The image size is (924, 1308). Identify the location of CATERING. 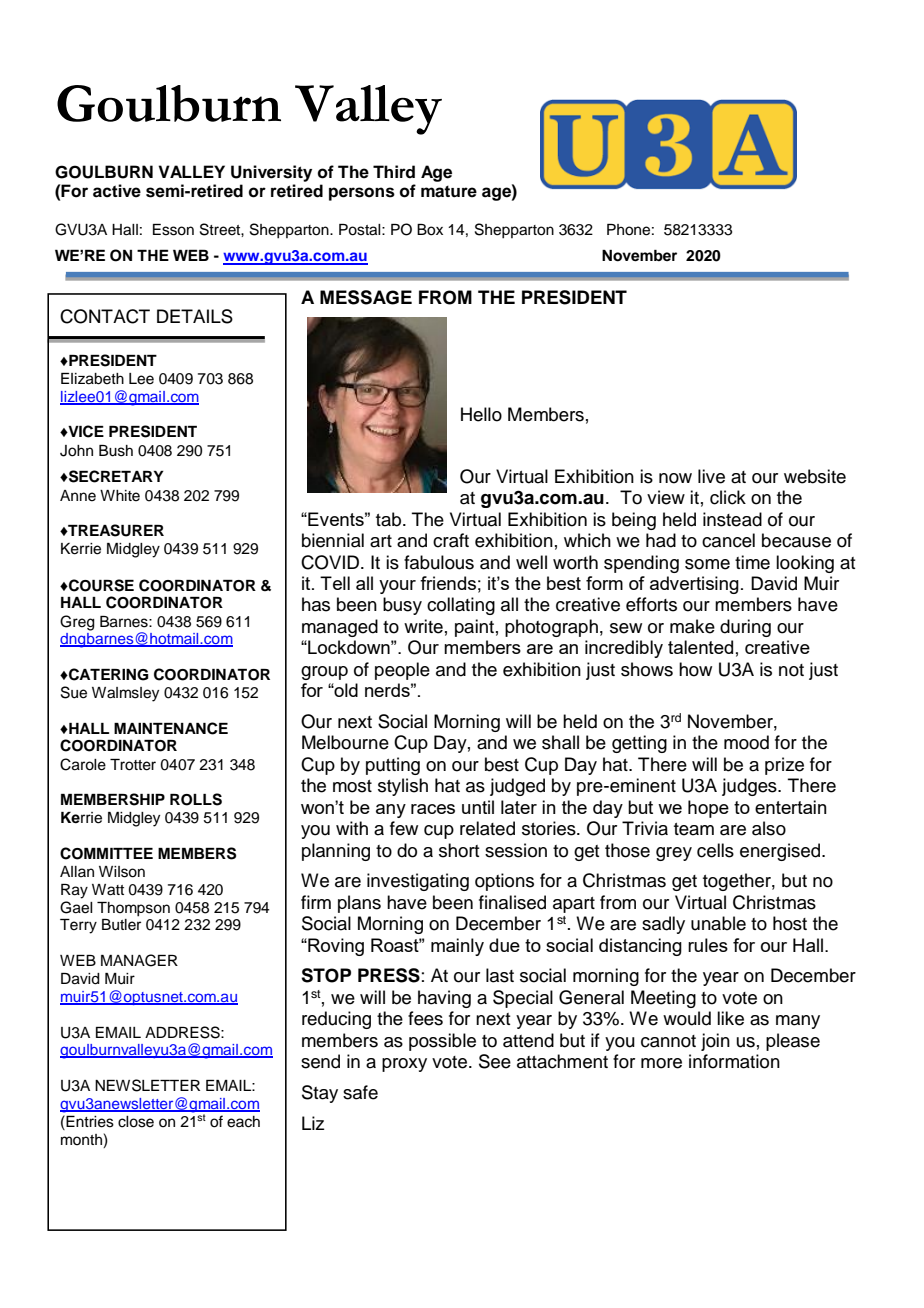
(108, 674).
